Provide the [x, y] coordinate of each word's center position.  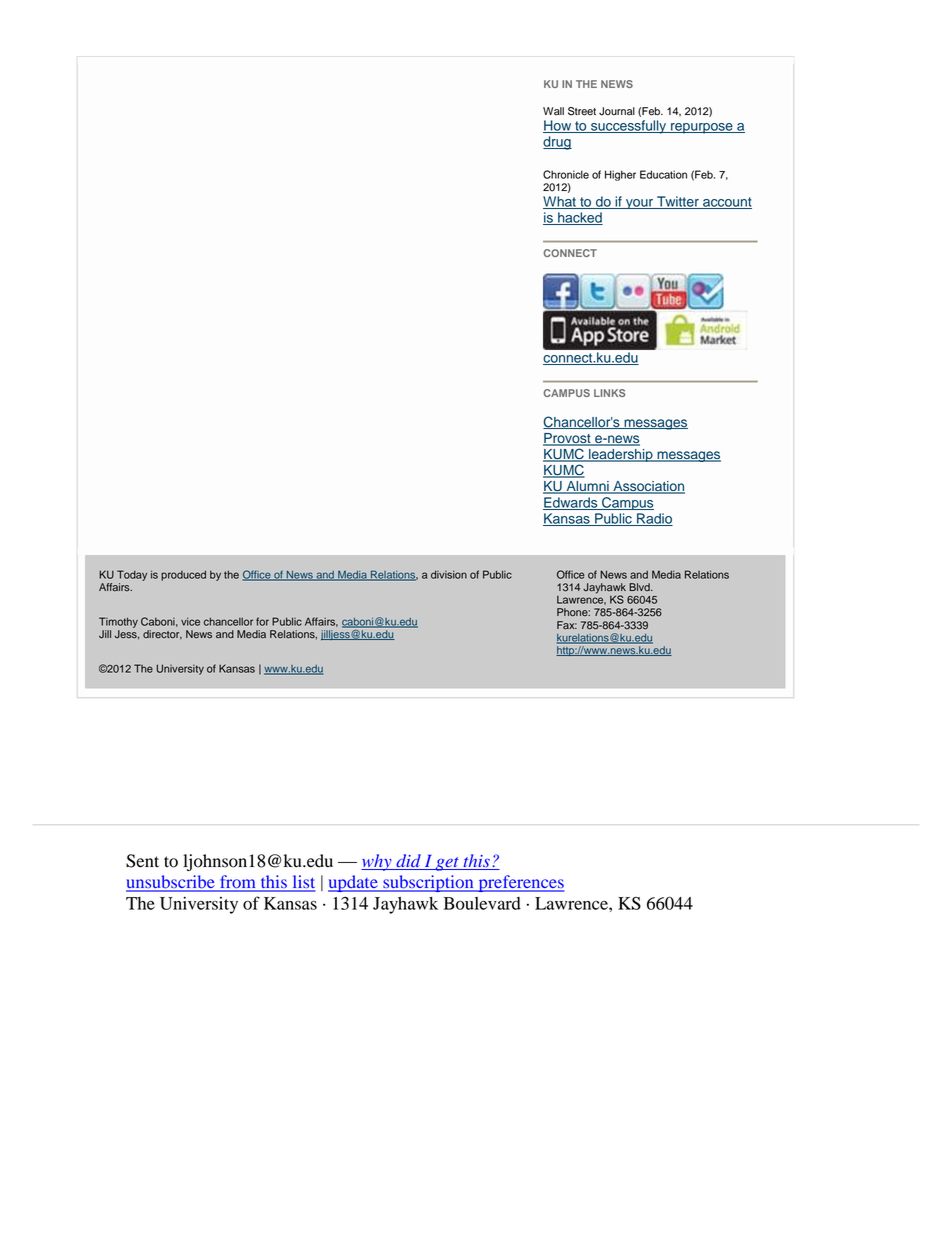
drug [557, 143]
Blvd [640, 587]
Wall [553, 111]
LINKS [609, 393]
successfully [629, 127]
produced [183, 575]
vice [190, 621]
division [449, 574]
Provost [568, 439]
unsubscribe [171, 883]
